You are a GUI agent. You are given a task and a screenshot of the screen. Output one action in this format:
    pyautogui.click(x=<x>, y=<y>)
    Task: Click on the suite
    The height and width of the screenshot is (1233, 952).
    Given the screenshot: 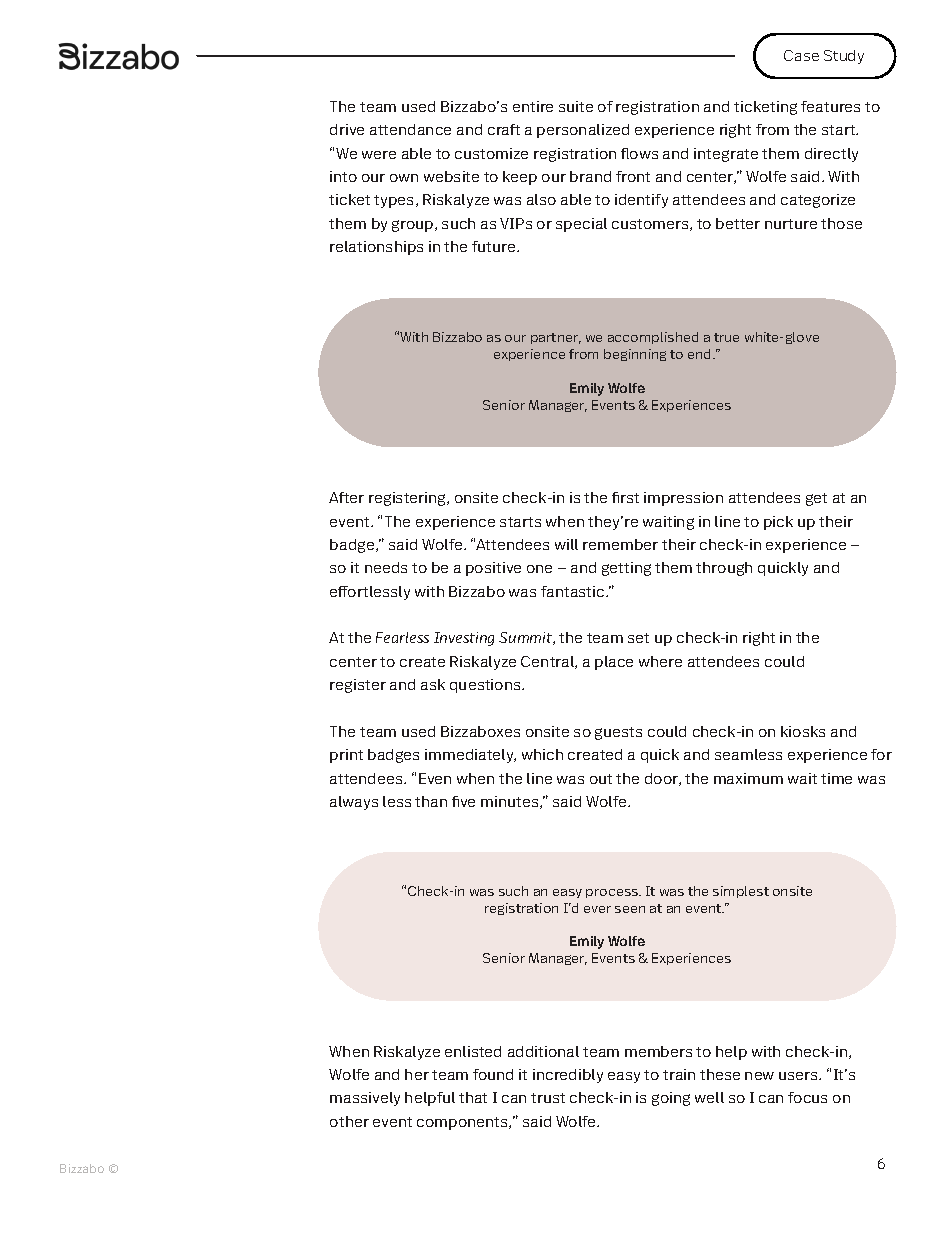 What is the action you would take?
    pyautogui.click(x=576, y=106)
